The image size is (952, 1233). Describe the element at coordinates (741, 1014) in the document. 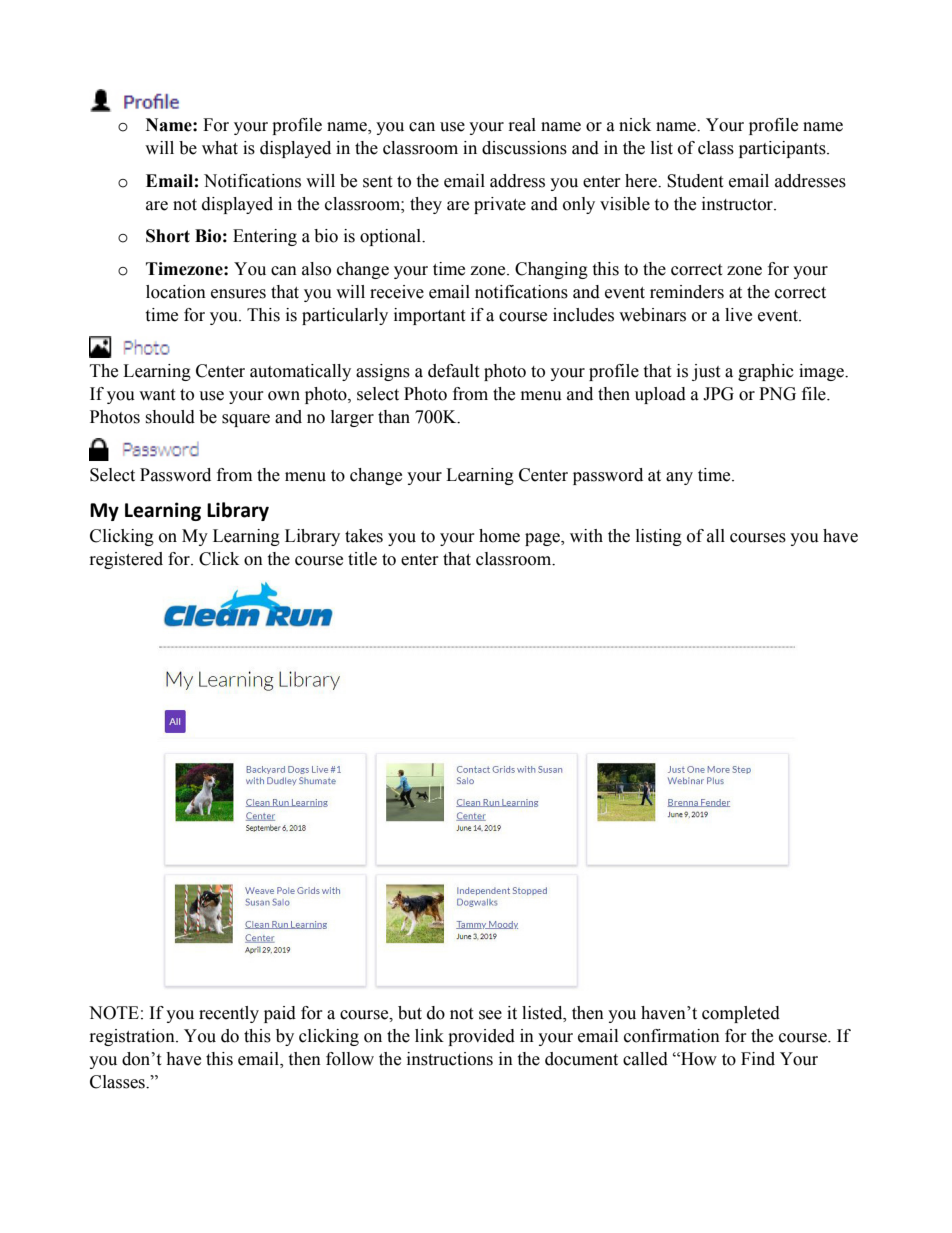

I see `completed` at that location.
